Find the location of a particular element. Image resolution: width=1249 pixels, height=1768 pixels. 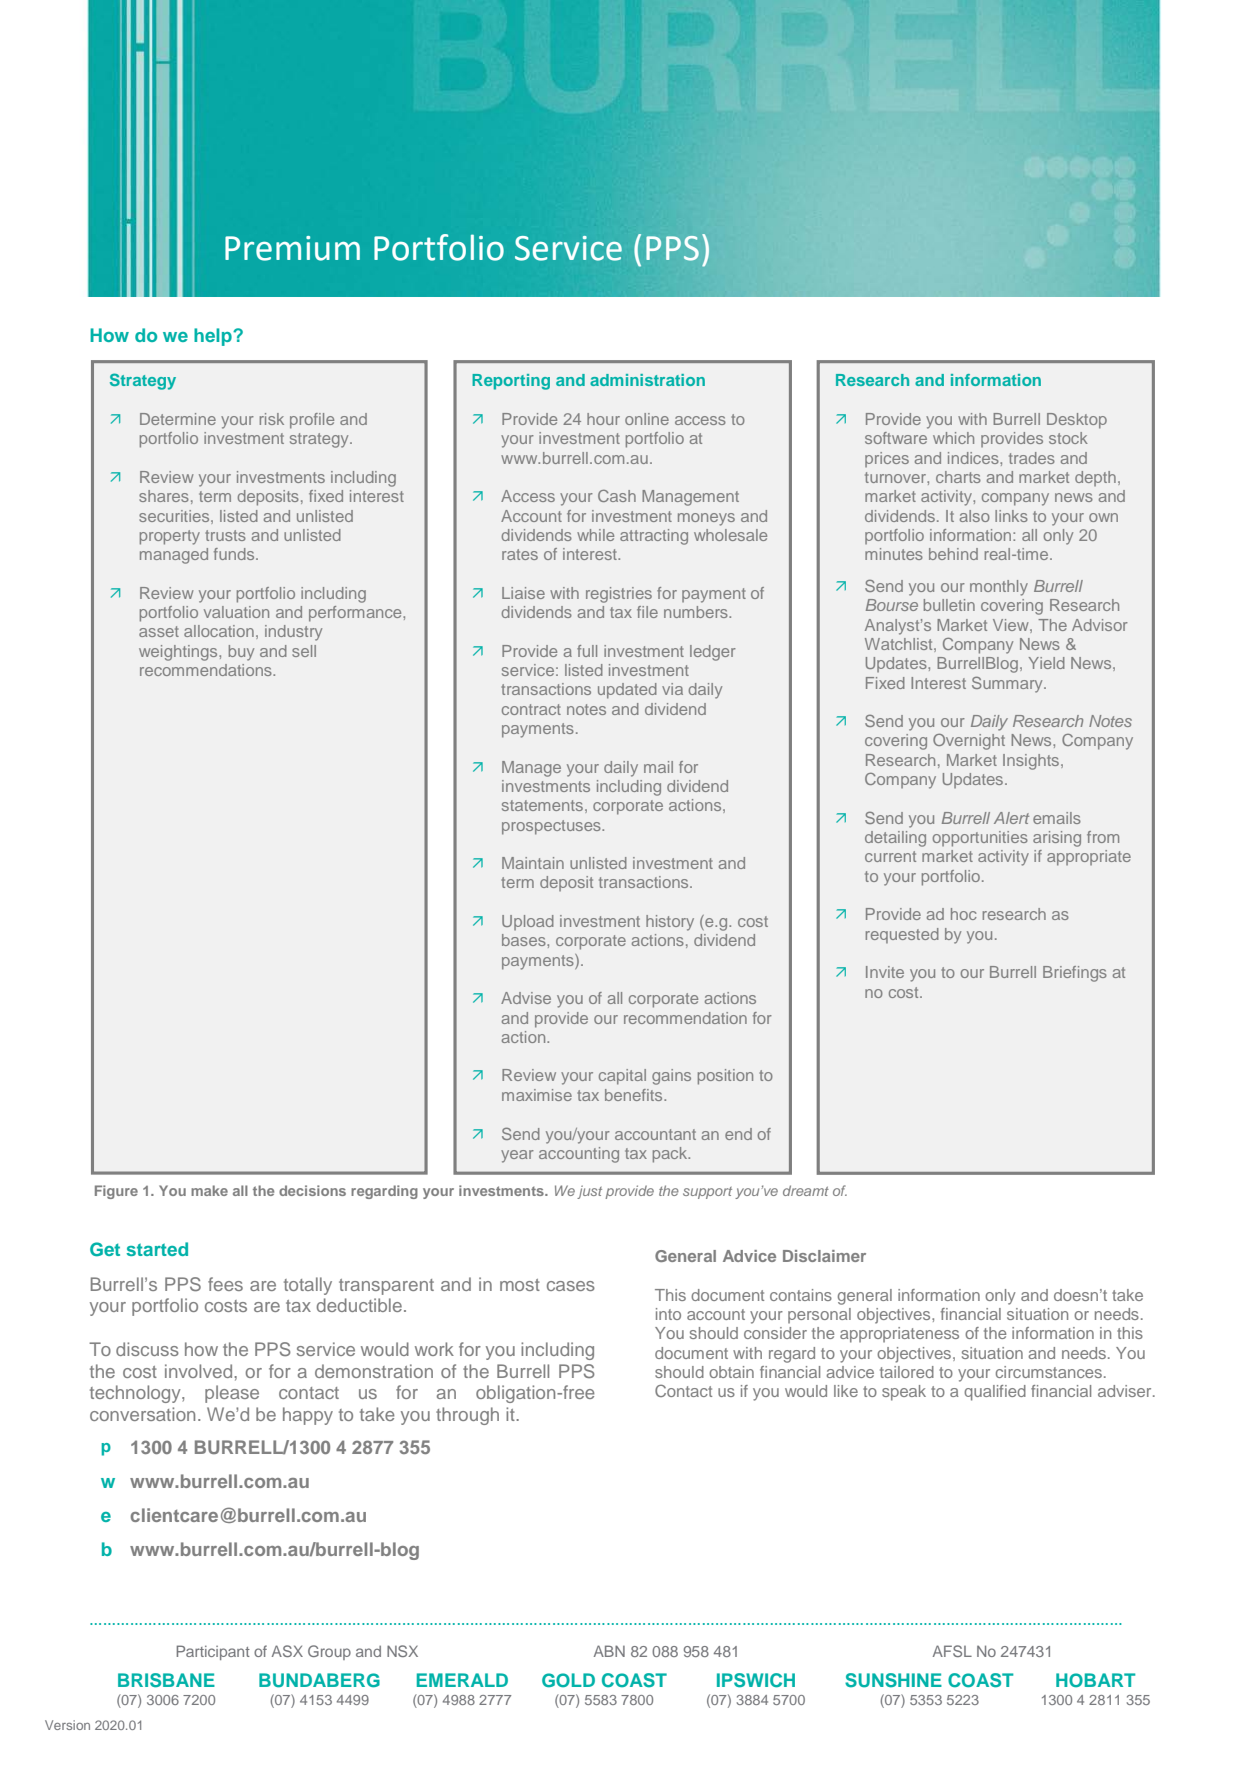

help is located at coordinates (214, 337).
